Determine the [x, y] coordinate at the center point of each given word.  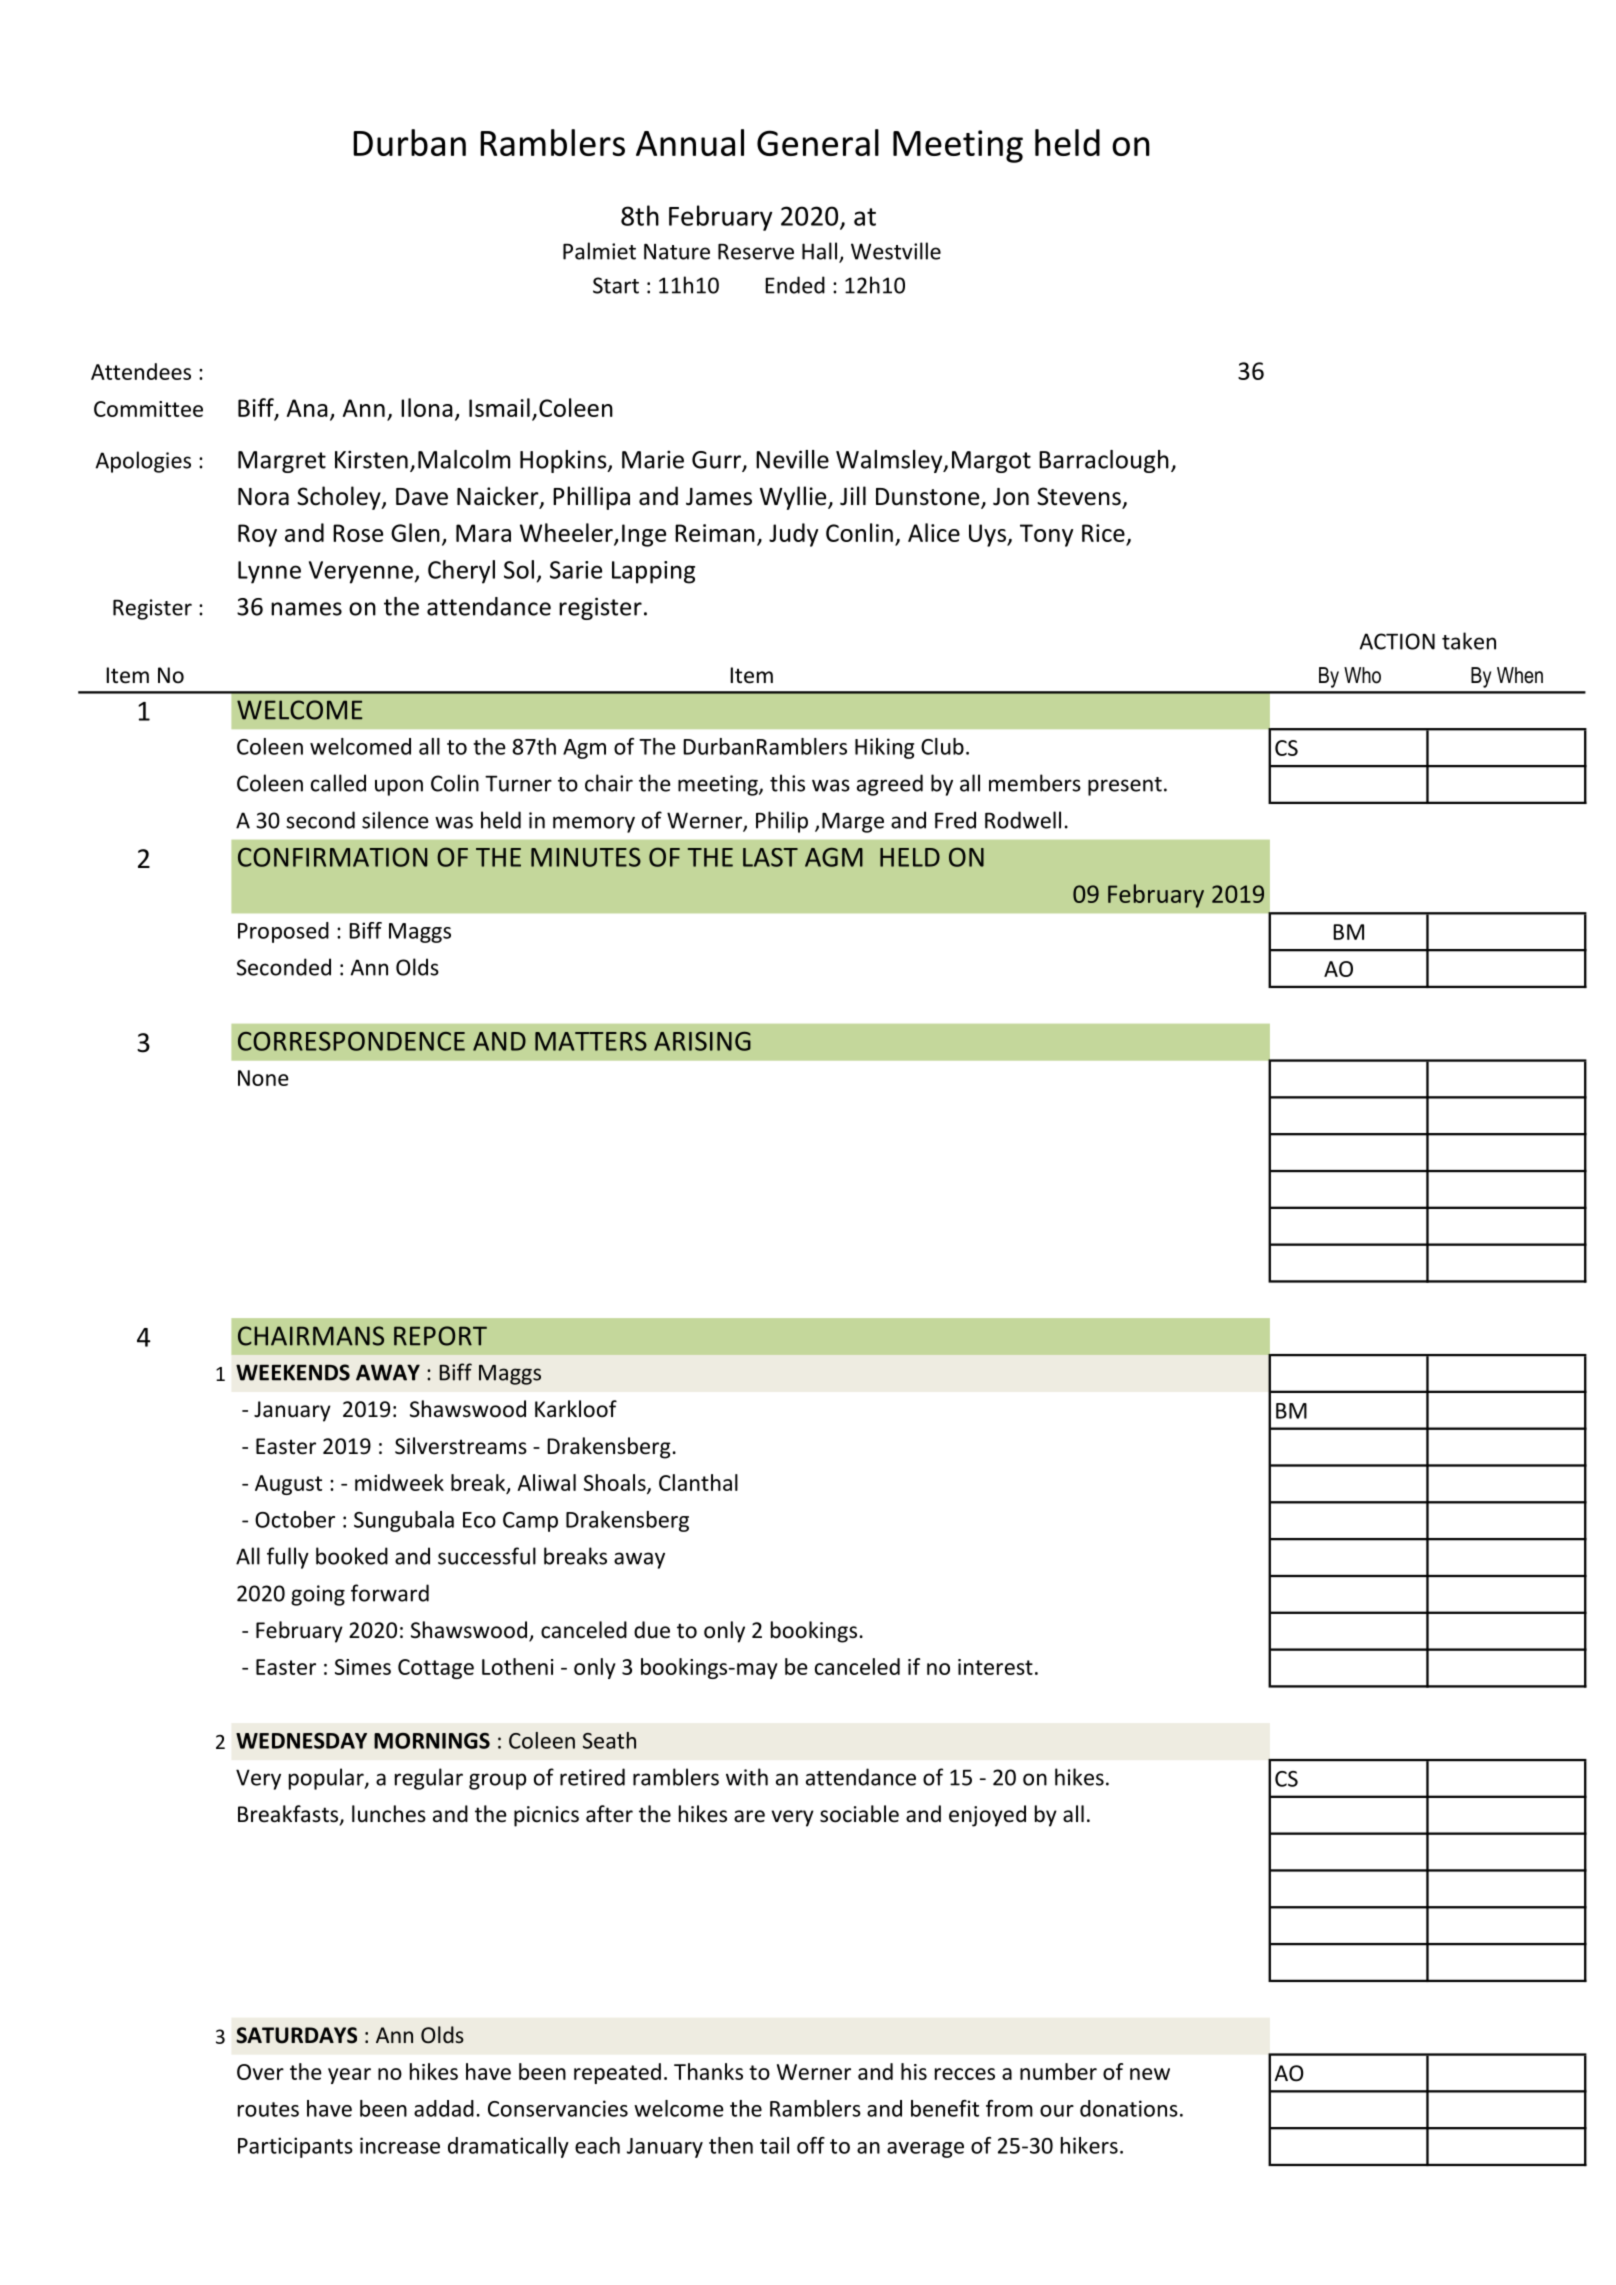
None [263, 1078]
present [1125, 786]
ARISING [702, 1041]
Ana [307, 408]
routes [268, 2109]
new [1150, 2074]
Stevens [1080, 497]
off [811, 2145]
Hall [819, 251]
